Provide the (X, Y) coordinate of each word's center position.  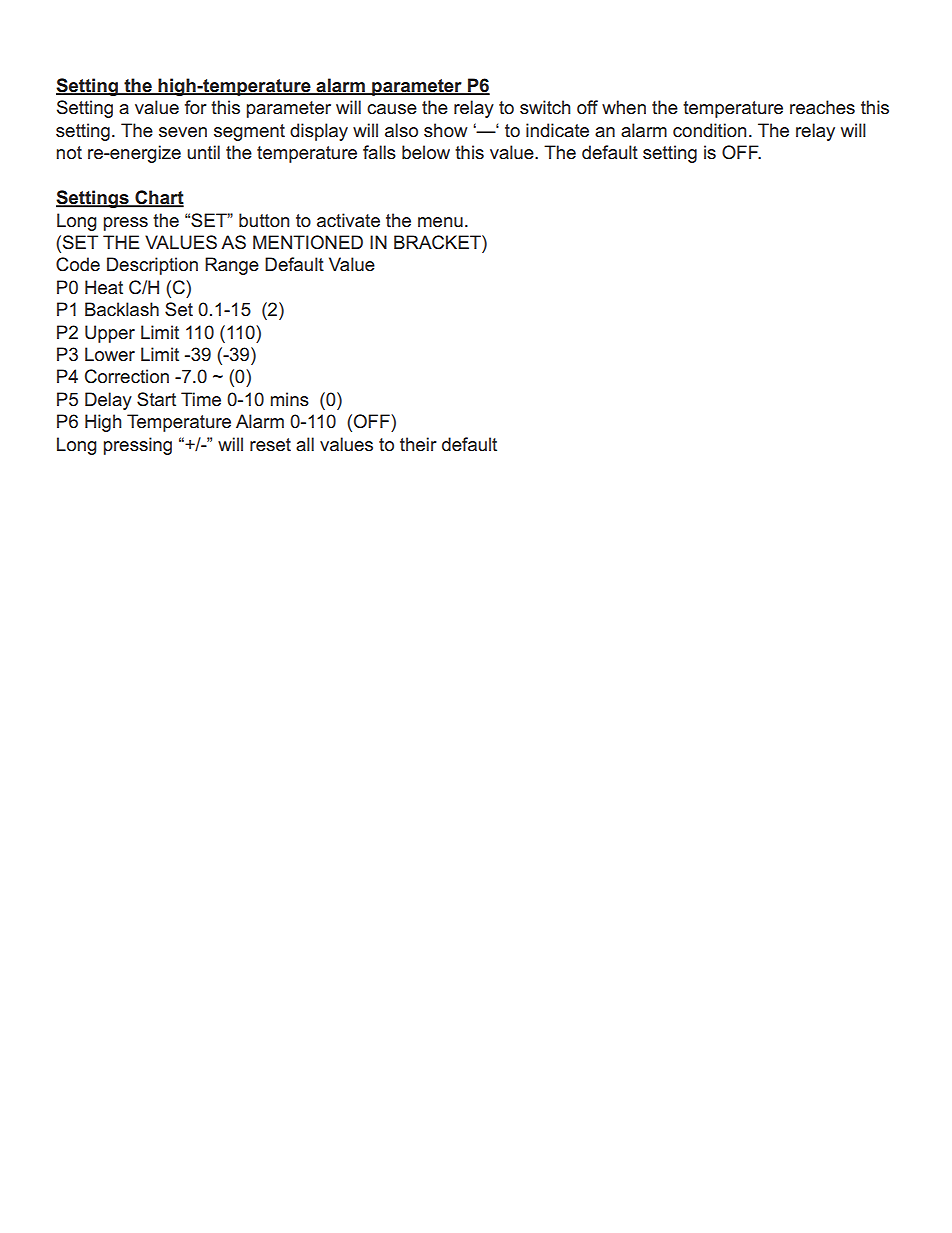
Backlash (122, 309)
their (418, 444)
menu (440, 222)
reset (270, 445)
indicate (557, 130)
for (196, 107)
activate (348, 220)
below (426, 152)
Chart (158, 198)
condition (709, 130)
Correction (127, 376)
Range (232, 266)
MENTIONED (308, 242)
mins (290, 399)
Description (152, 266)
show (445, 130)
